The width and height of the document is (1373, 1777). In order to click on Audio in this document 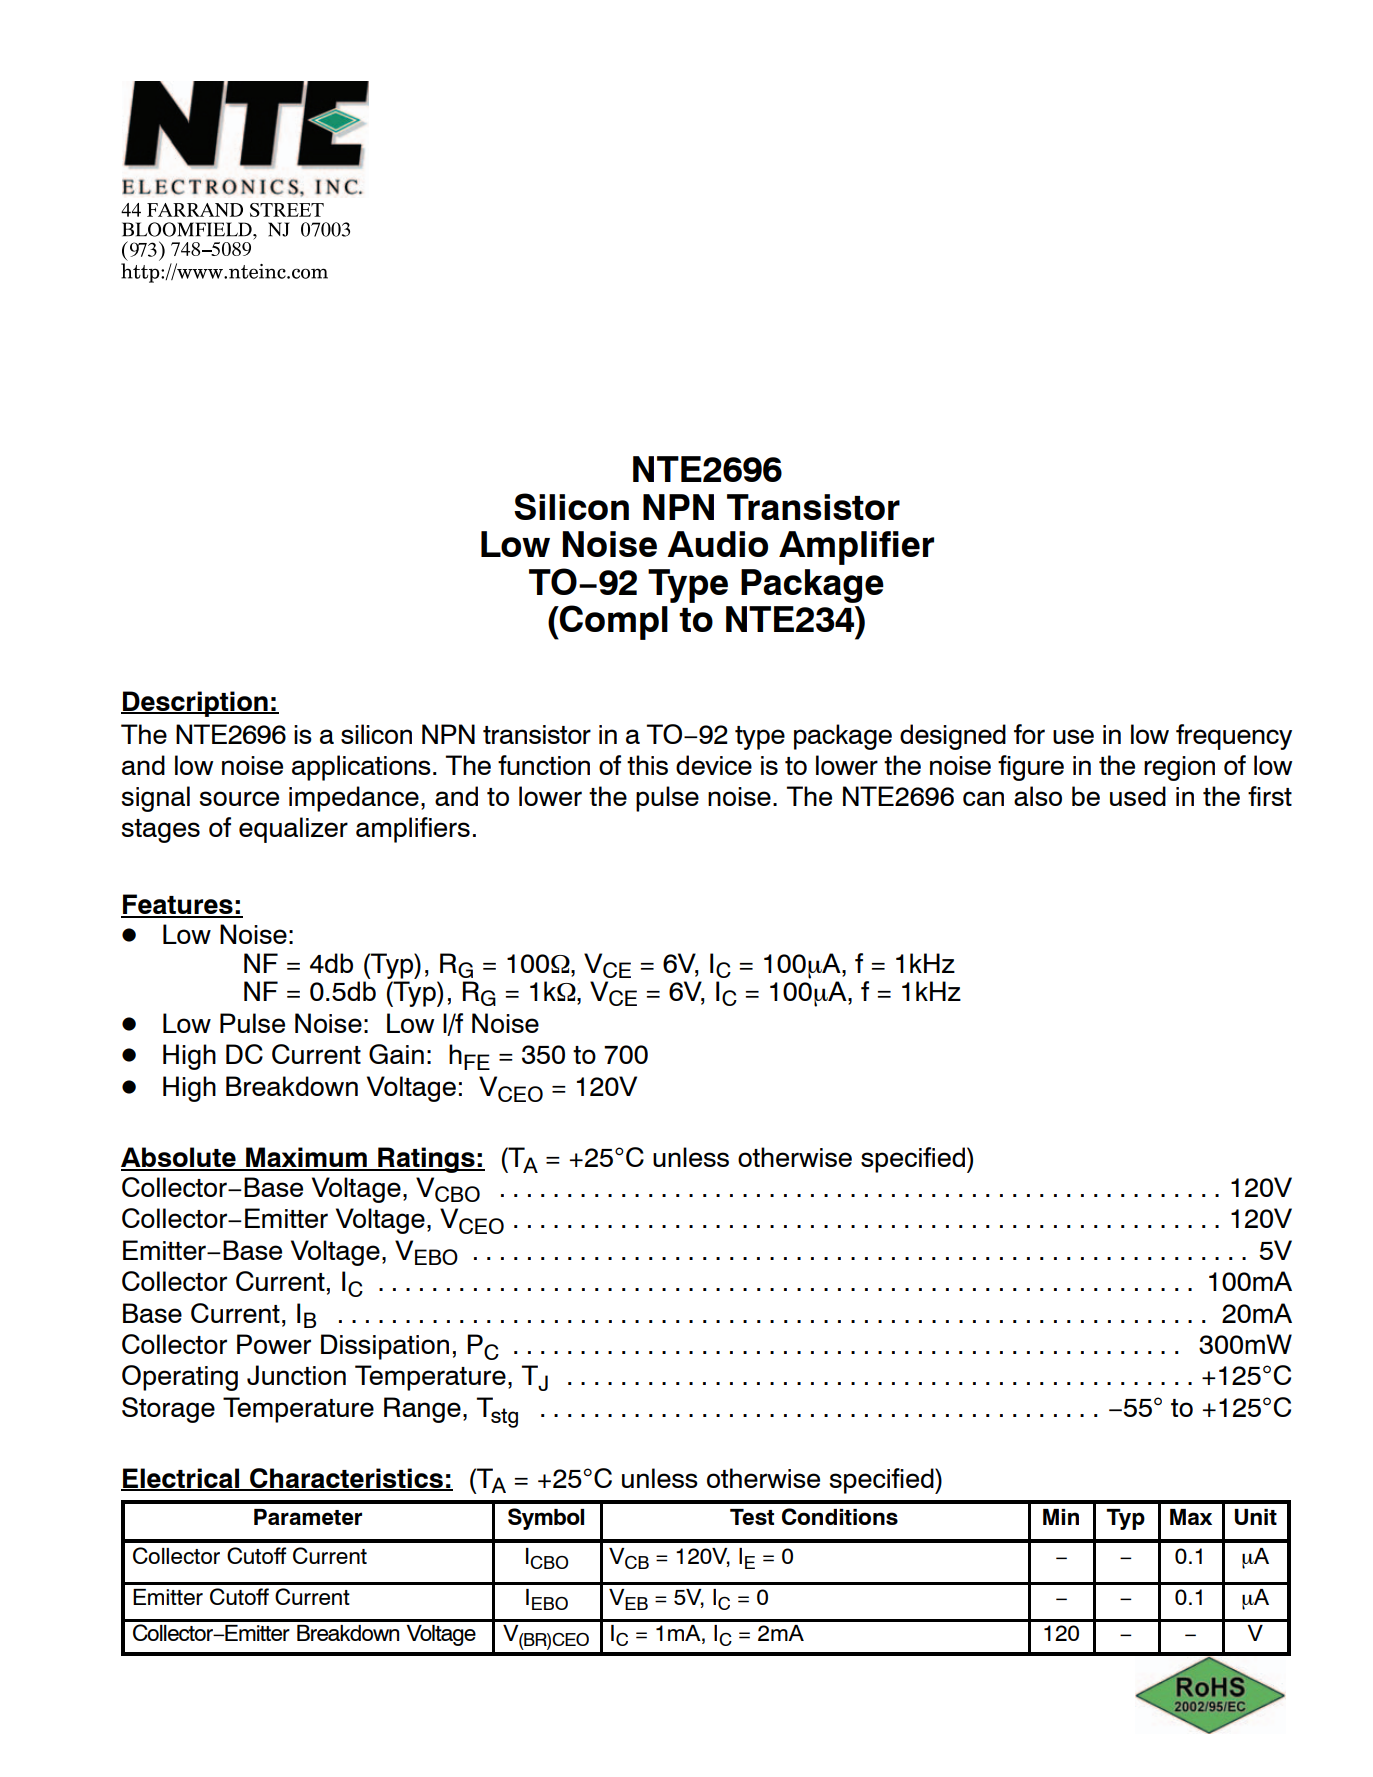, I will do `click(717, 544)`.
